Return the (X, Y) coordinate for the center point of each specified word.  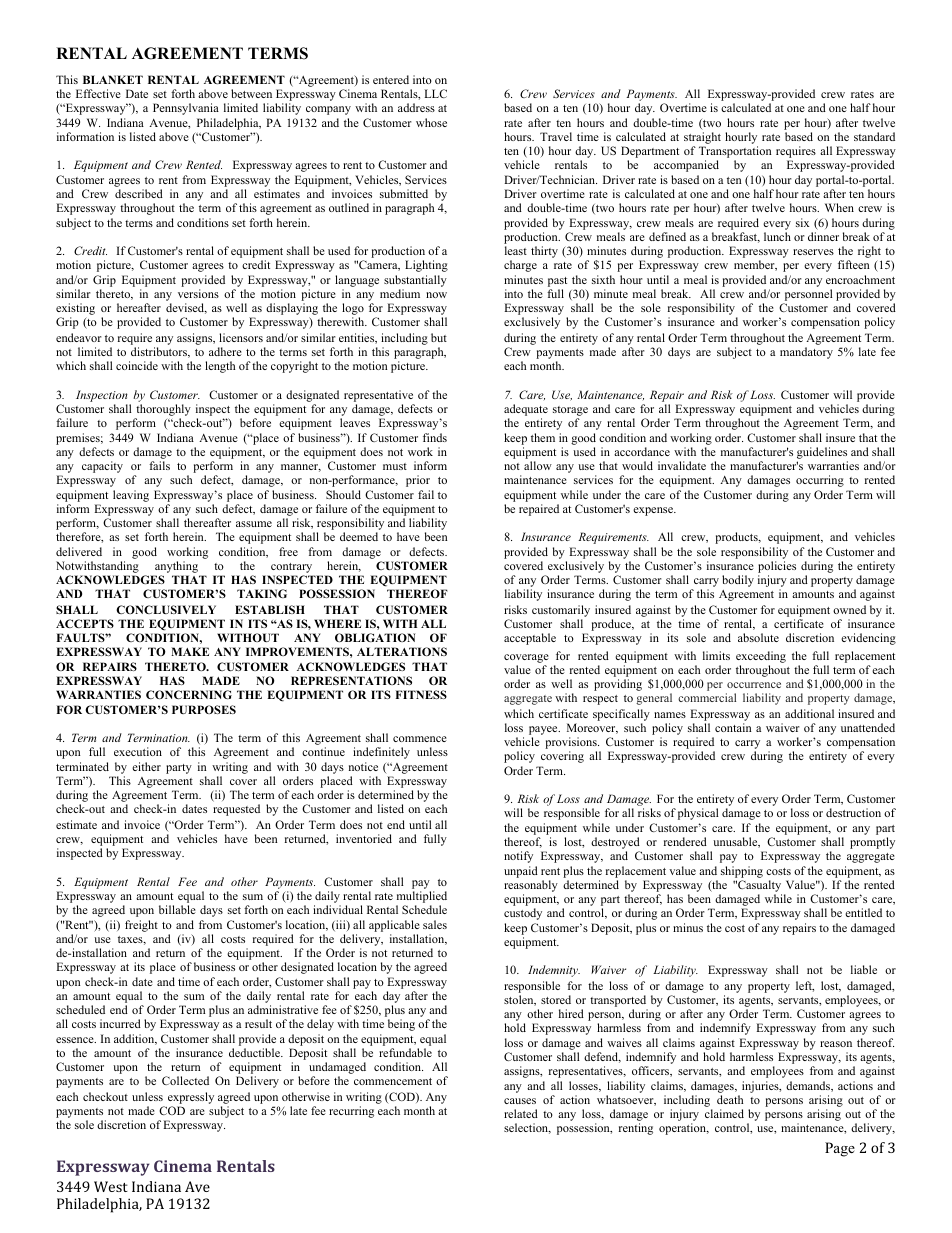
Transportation (735, 152)
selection (527, 1128)
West (111, 1186)
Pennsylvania (186, 109)
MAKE (190, 651)
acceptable (530, 639)
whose (431, 122)
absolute (758, 637)
